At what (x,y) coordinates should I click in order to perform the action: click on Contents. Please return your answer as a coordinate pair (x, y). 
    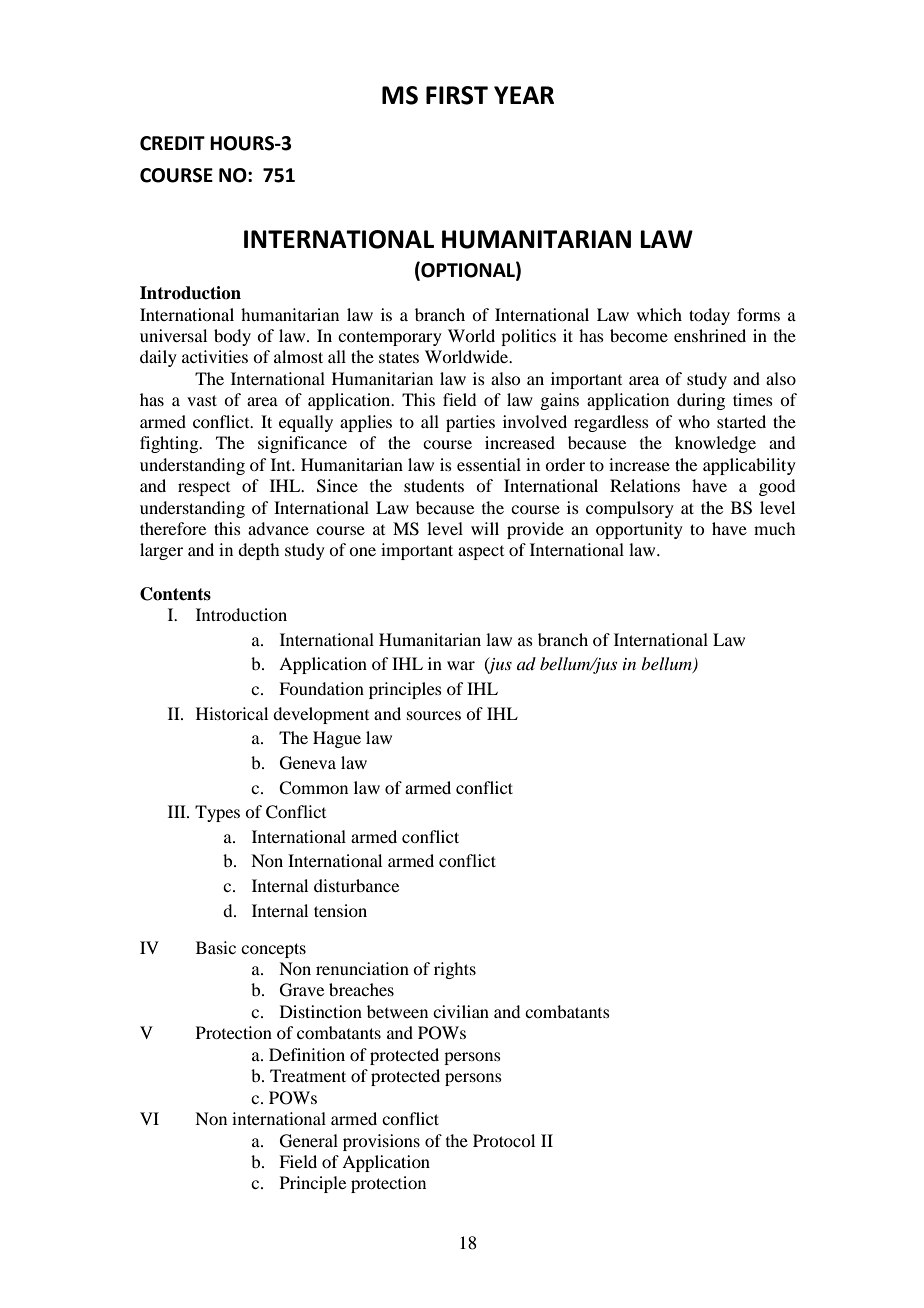
    Looking at the image, I should click on (175, 594).
